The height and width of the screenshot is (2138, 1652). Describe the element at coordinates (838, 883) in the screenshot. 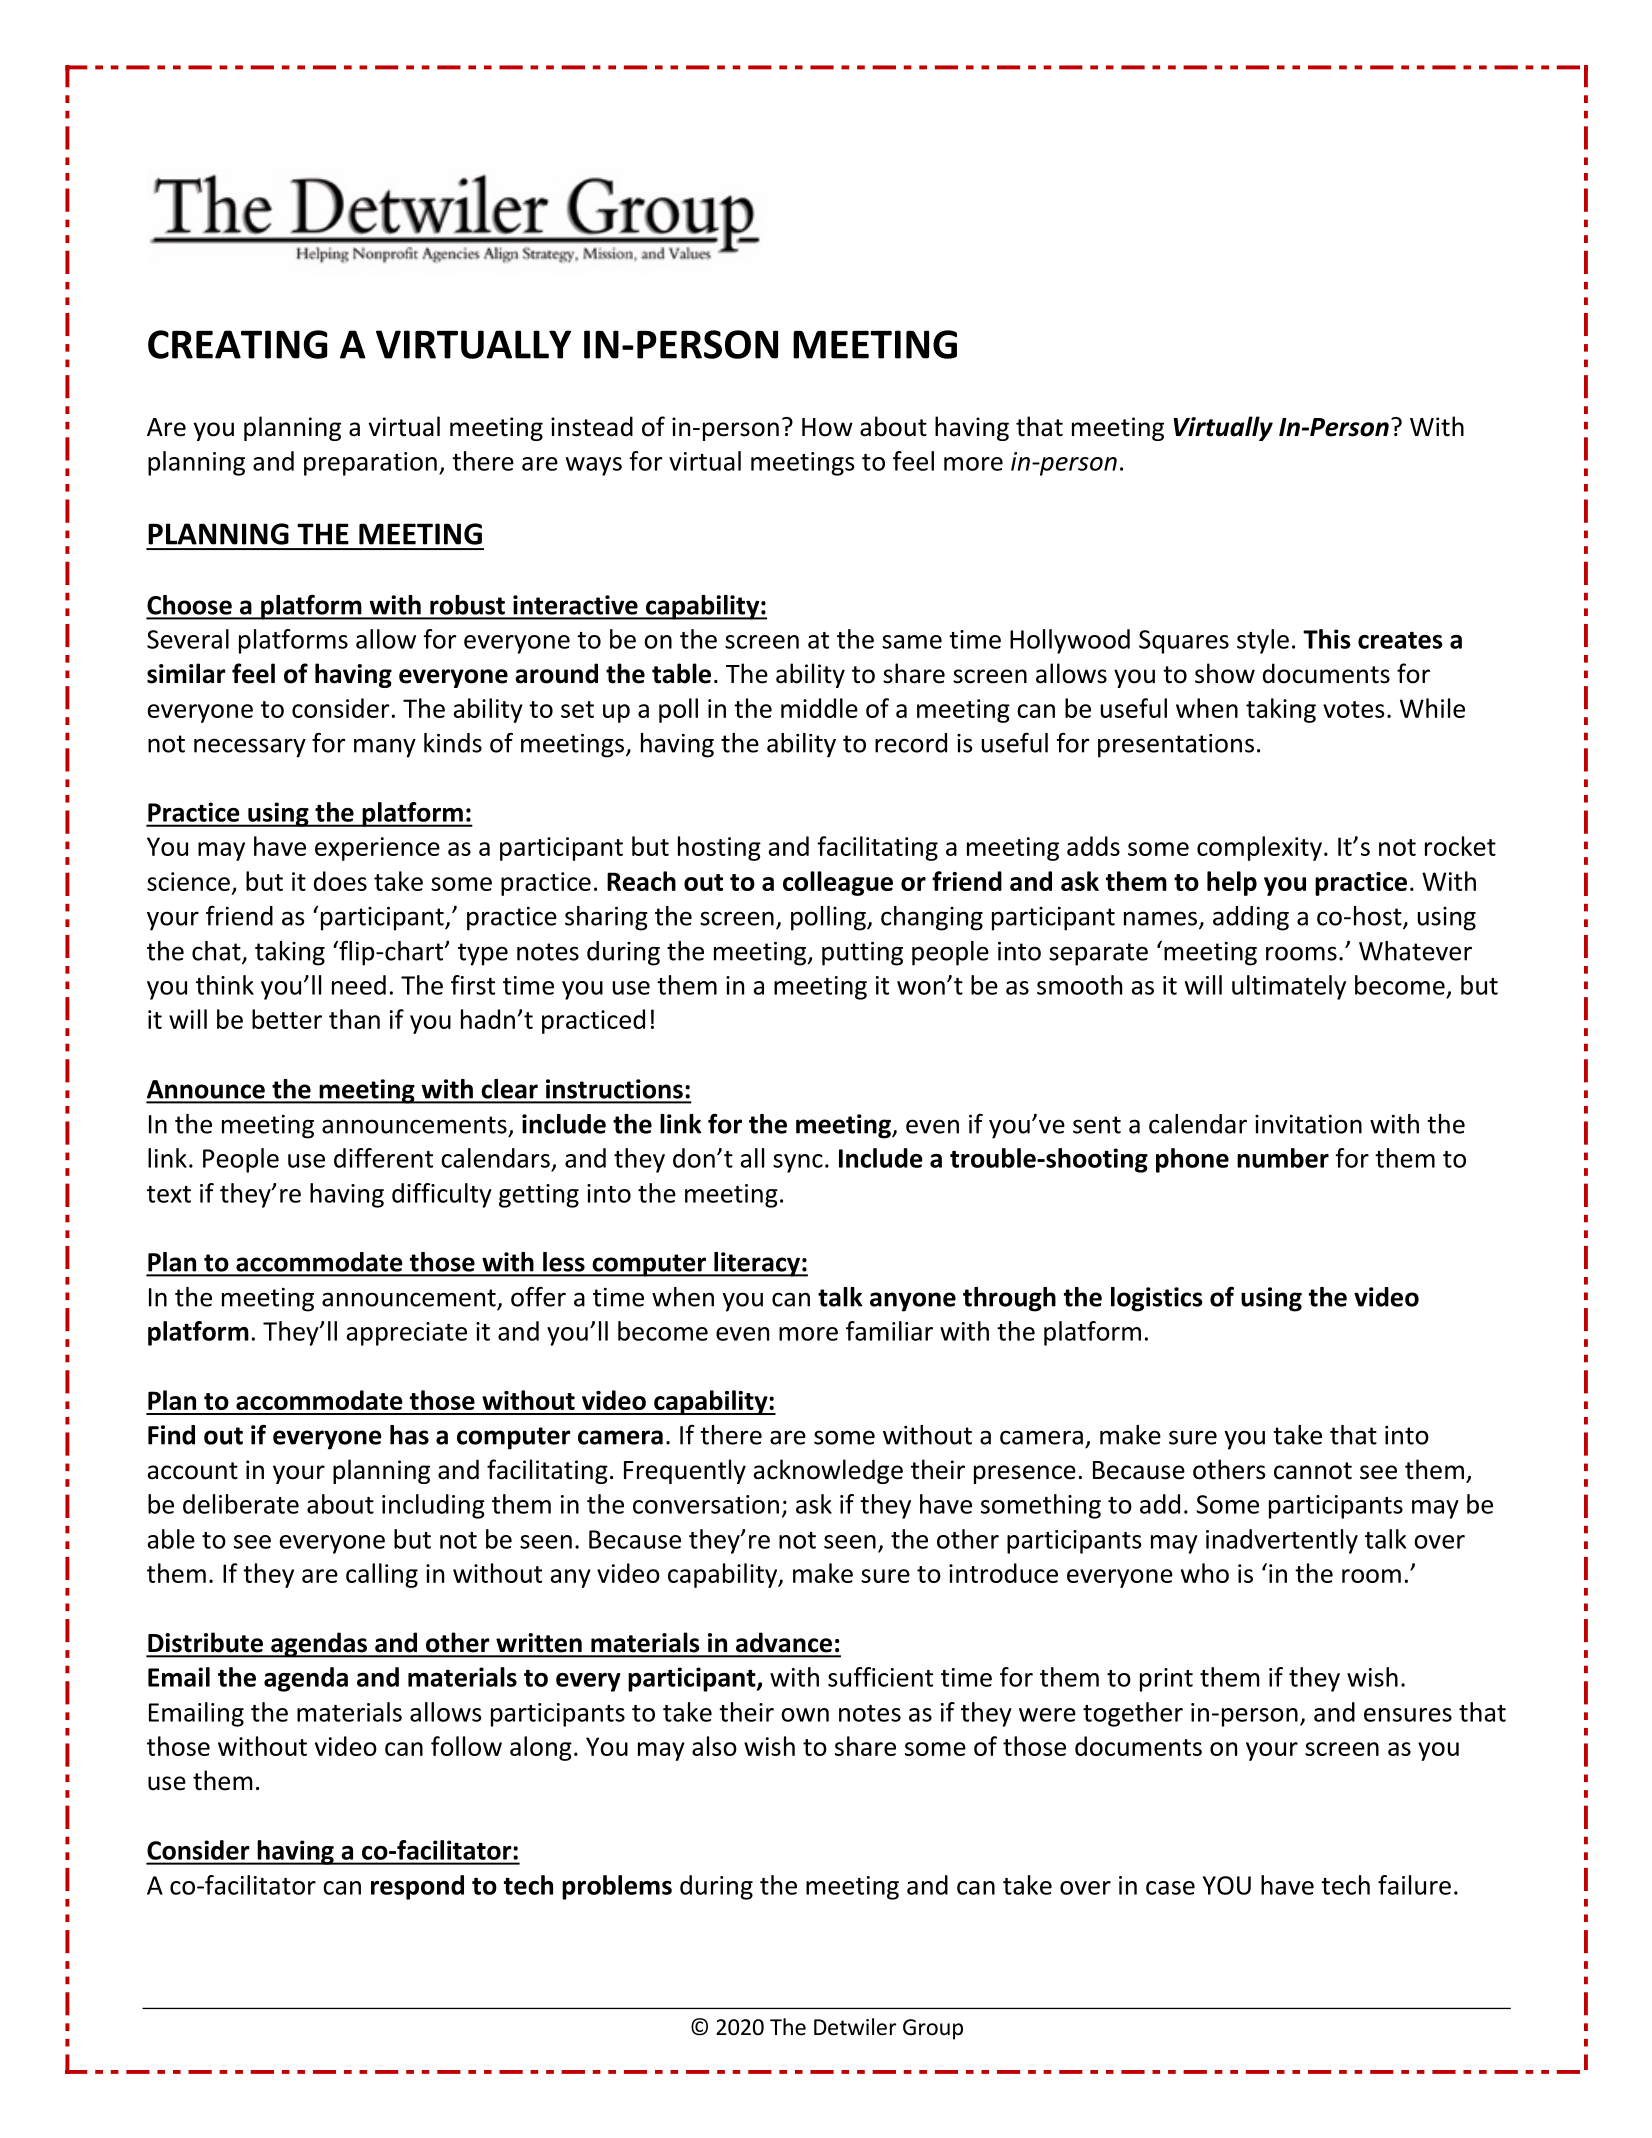

I see `colleague` at that location.
